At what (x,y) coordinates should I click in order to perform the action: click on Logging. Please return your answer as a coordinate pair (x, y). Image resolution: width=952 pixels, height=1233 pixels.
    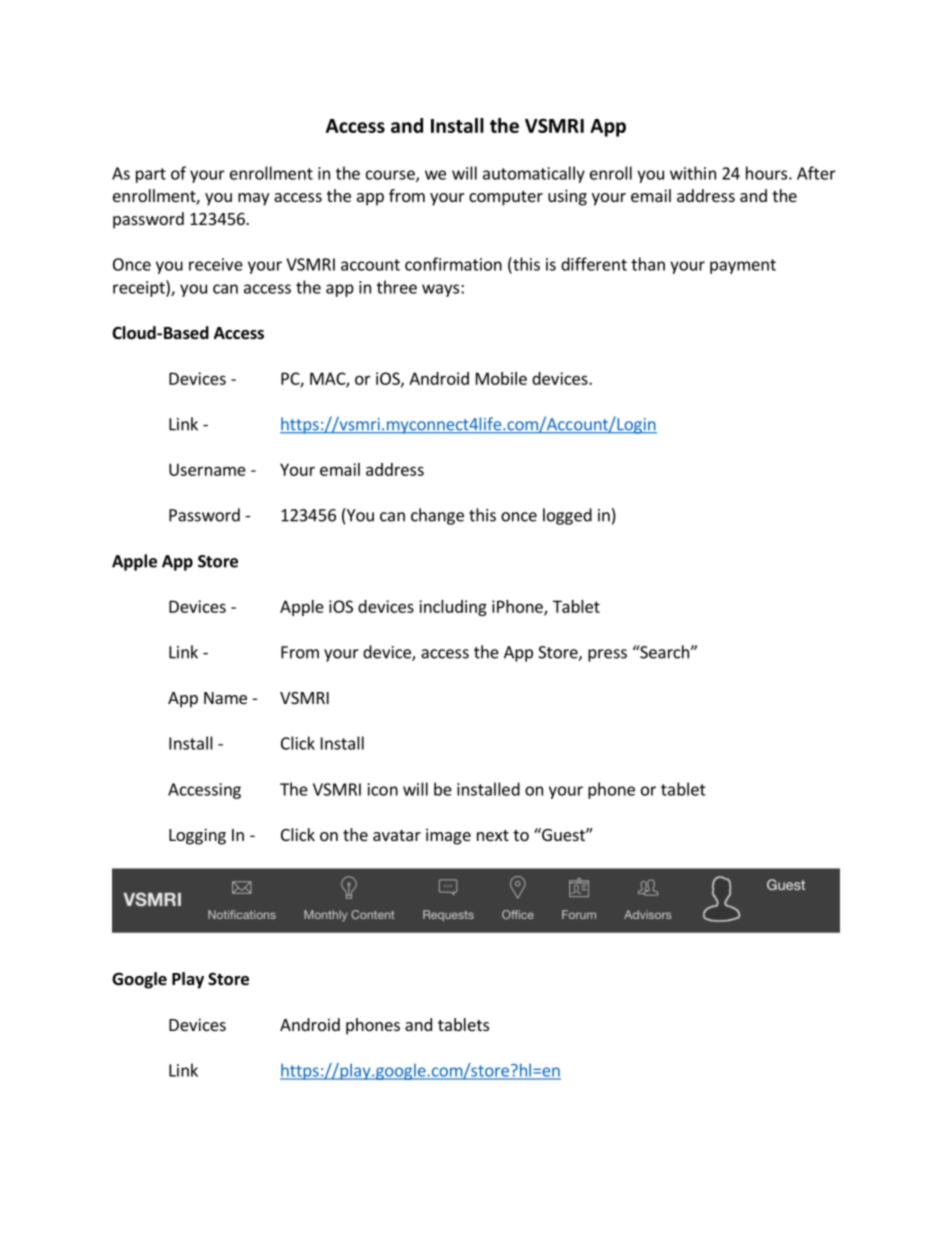
    Looking at the image, I should click on (197, 836).
